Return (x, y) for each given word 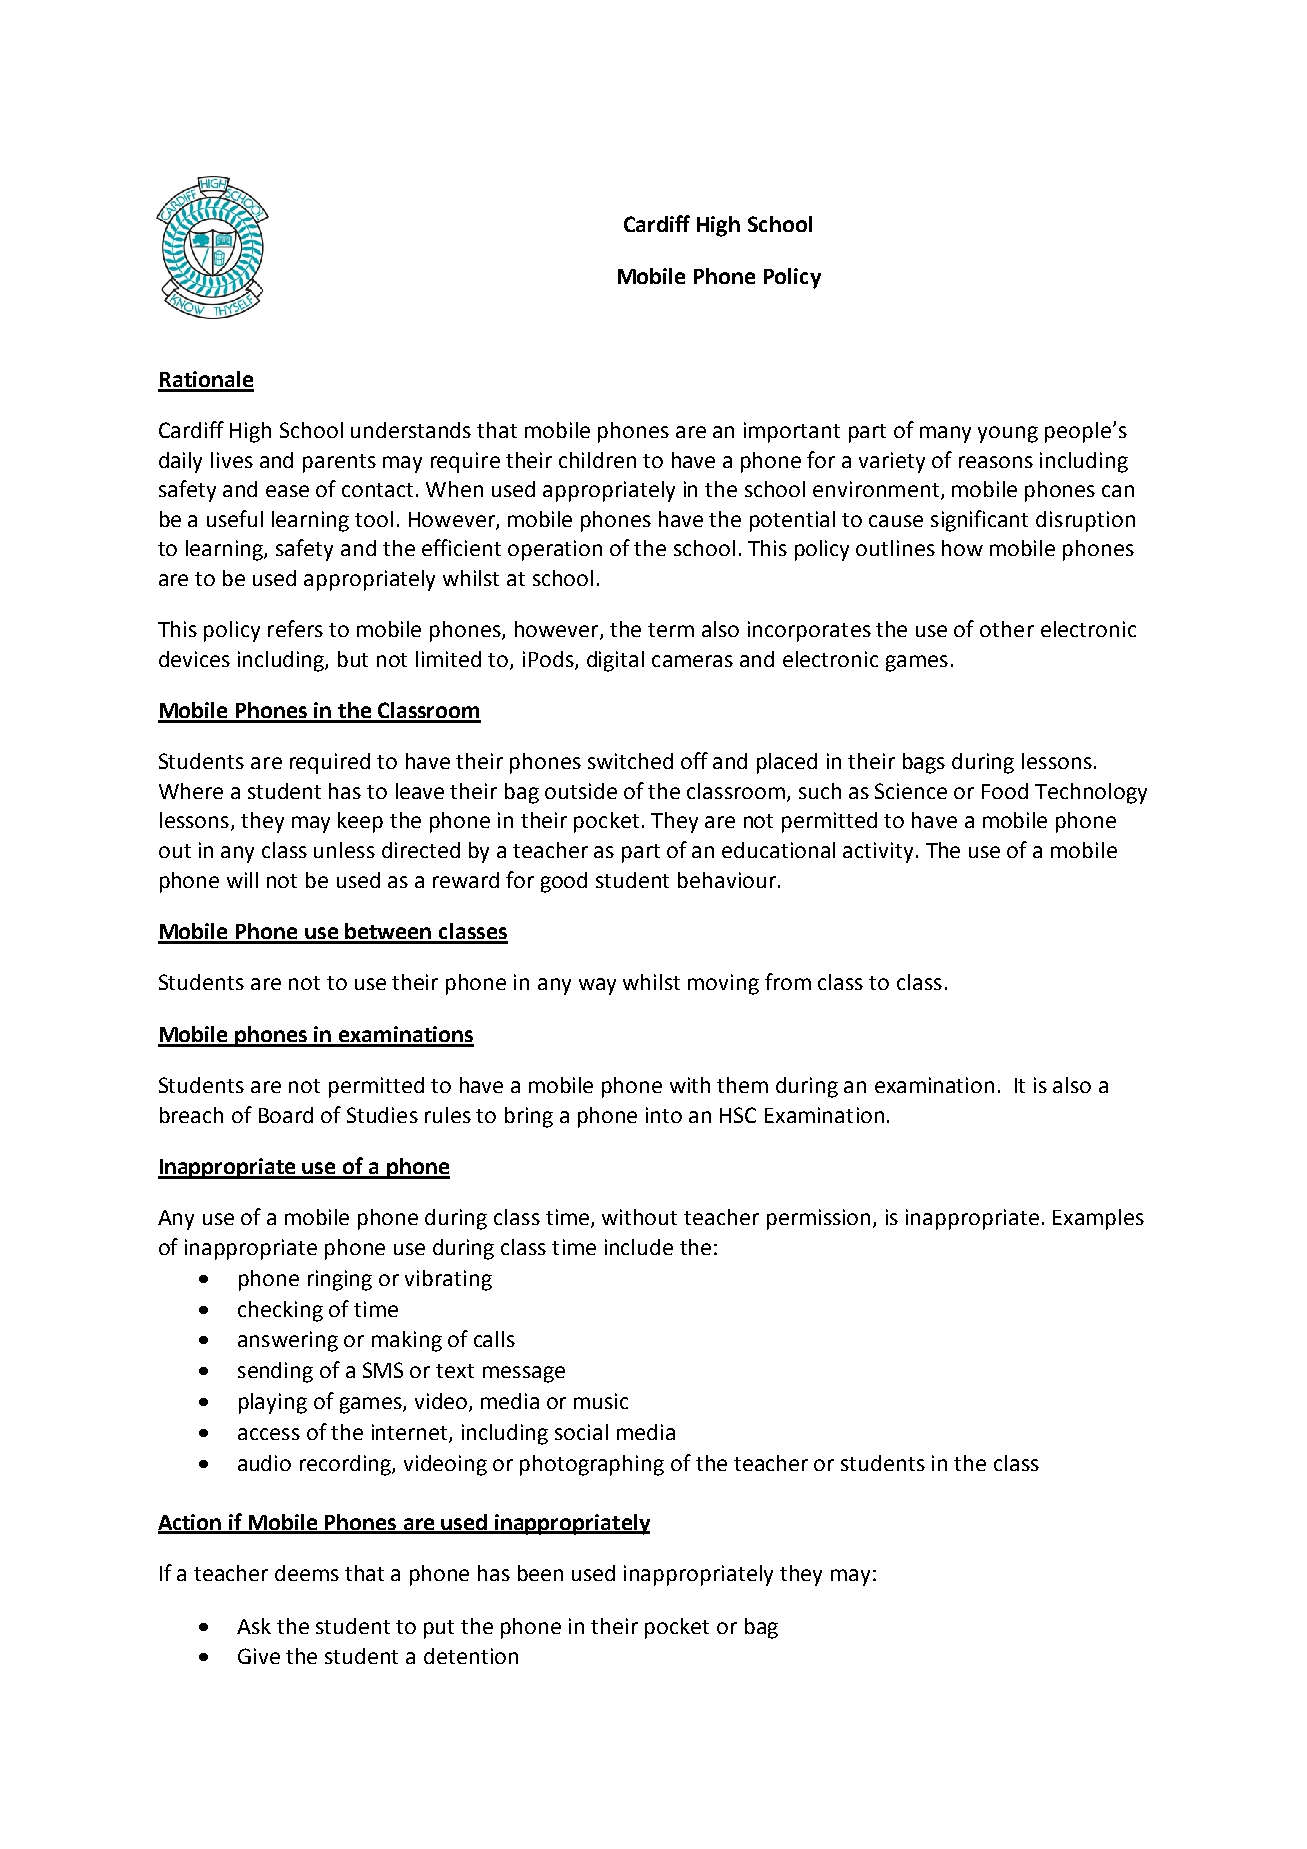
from (788, 981)
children (597, 460)
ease (287, 491)
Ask (254, 1626)
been (540, 1573)
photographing (592, 1465)
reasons (996, 462)
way (597, 986)
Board (286, 1115)
